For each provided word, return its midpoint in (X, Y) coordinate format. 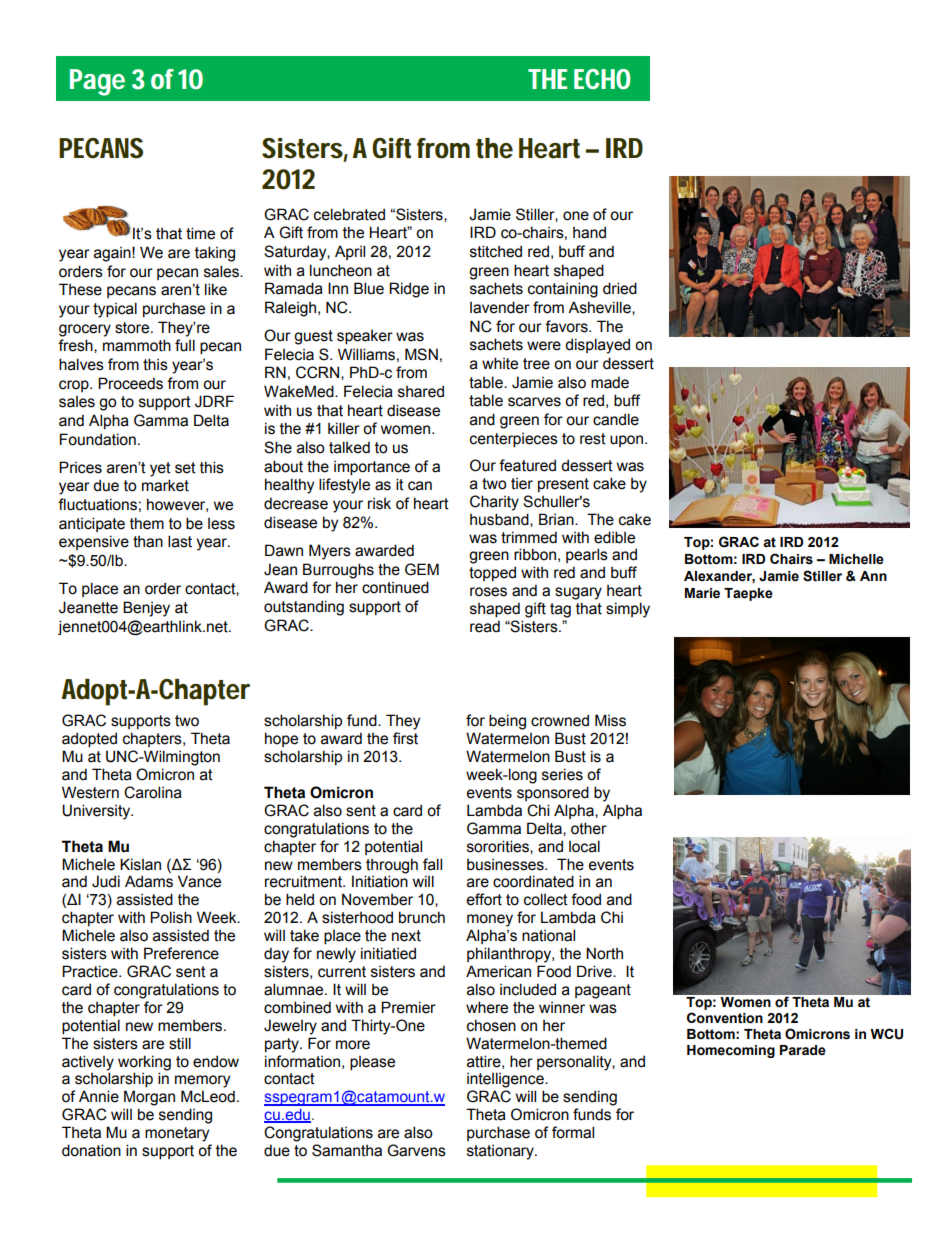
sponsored (553, 793)
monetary (177, 1134)
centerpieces (514, 440)
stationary (501, 1152)
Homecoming (731, 1051)
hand (589, 232)
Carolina (153, 792)
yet (160, 469)
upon (628, 441)
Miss (610, 720)
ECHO (602, 79)
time (200, 233)
